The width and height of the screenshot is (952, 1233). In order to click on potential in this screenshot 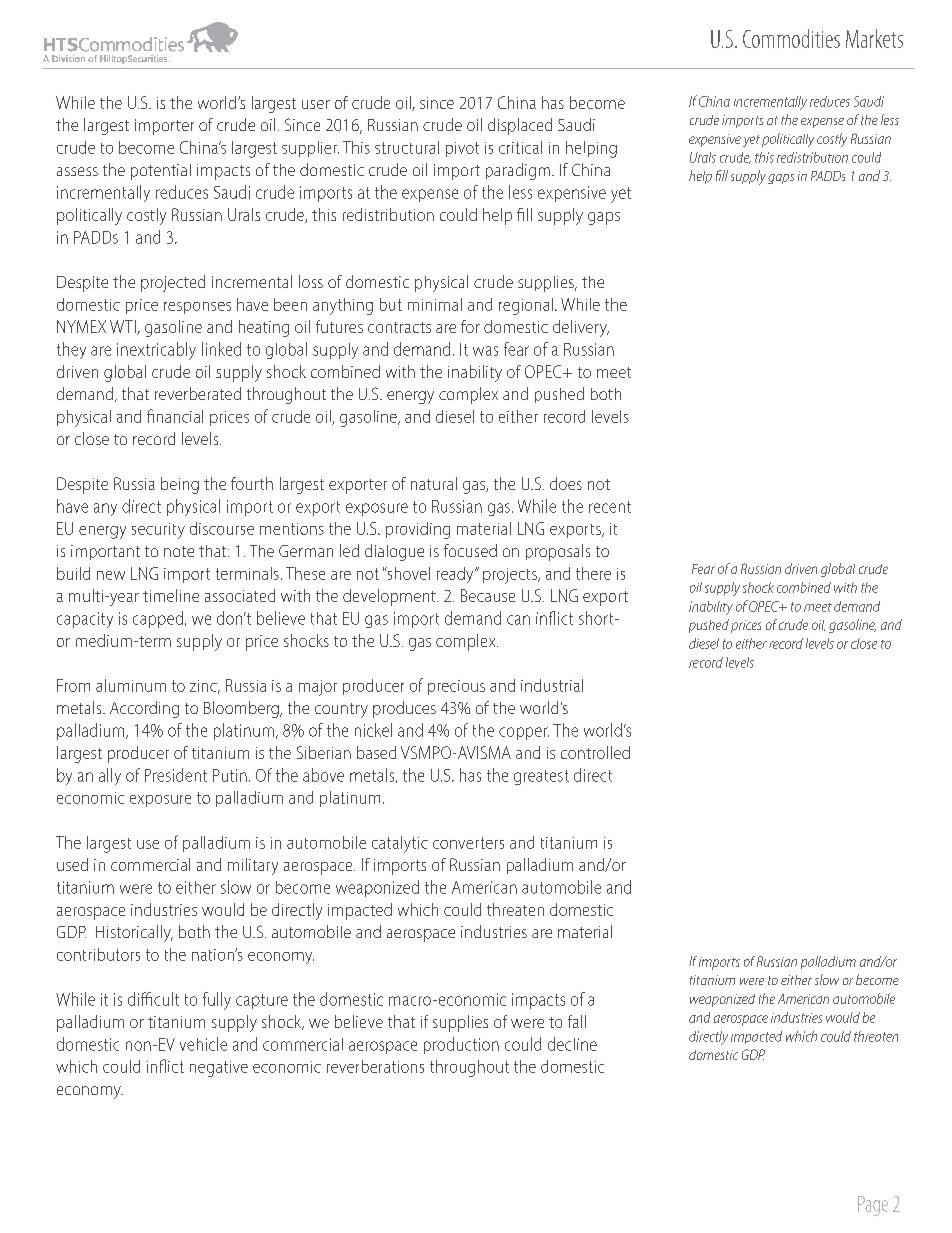, I will do `click(161, 172)`.
